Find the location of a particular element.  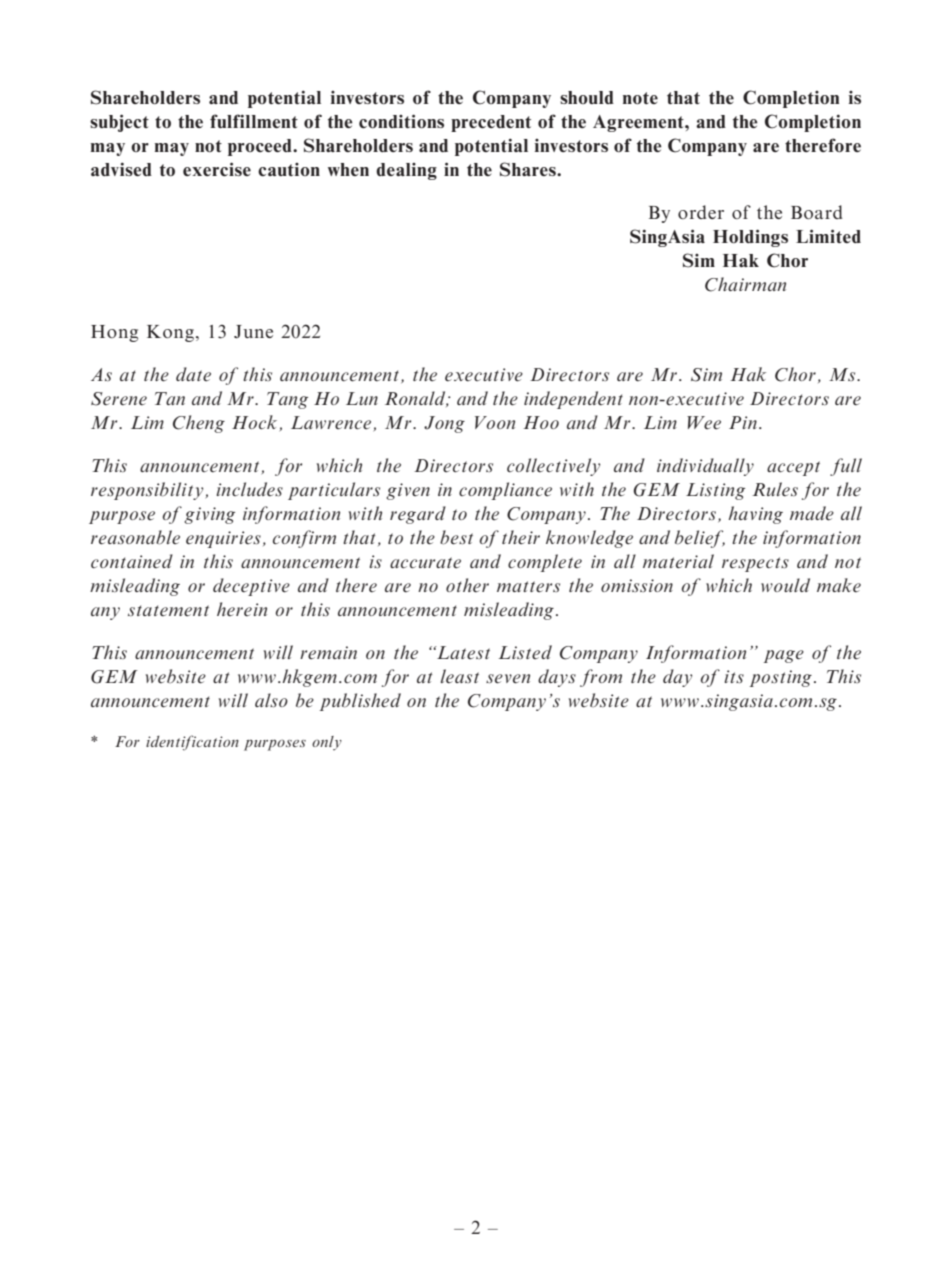

identification is located at coordinates (192, 743).
